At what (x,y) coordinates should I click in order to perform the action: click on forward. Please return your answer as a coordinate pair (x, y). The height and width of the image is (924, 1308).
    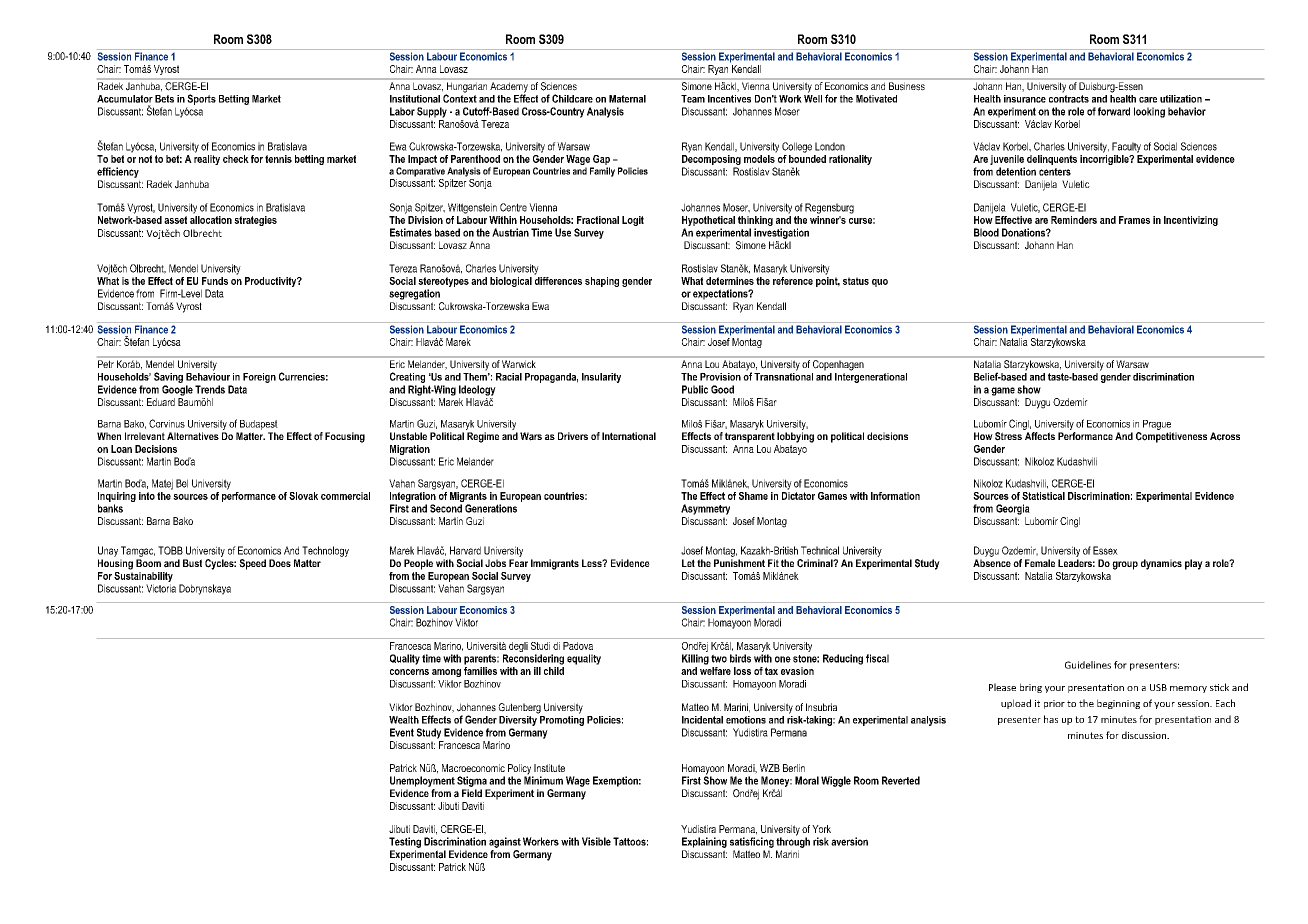
    Looking at the image, I should click on (1114, 111).
